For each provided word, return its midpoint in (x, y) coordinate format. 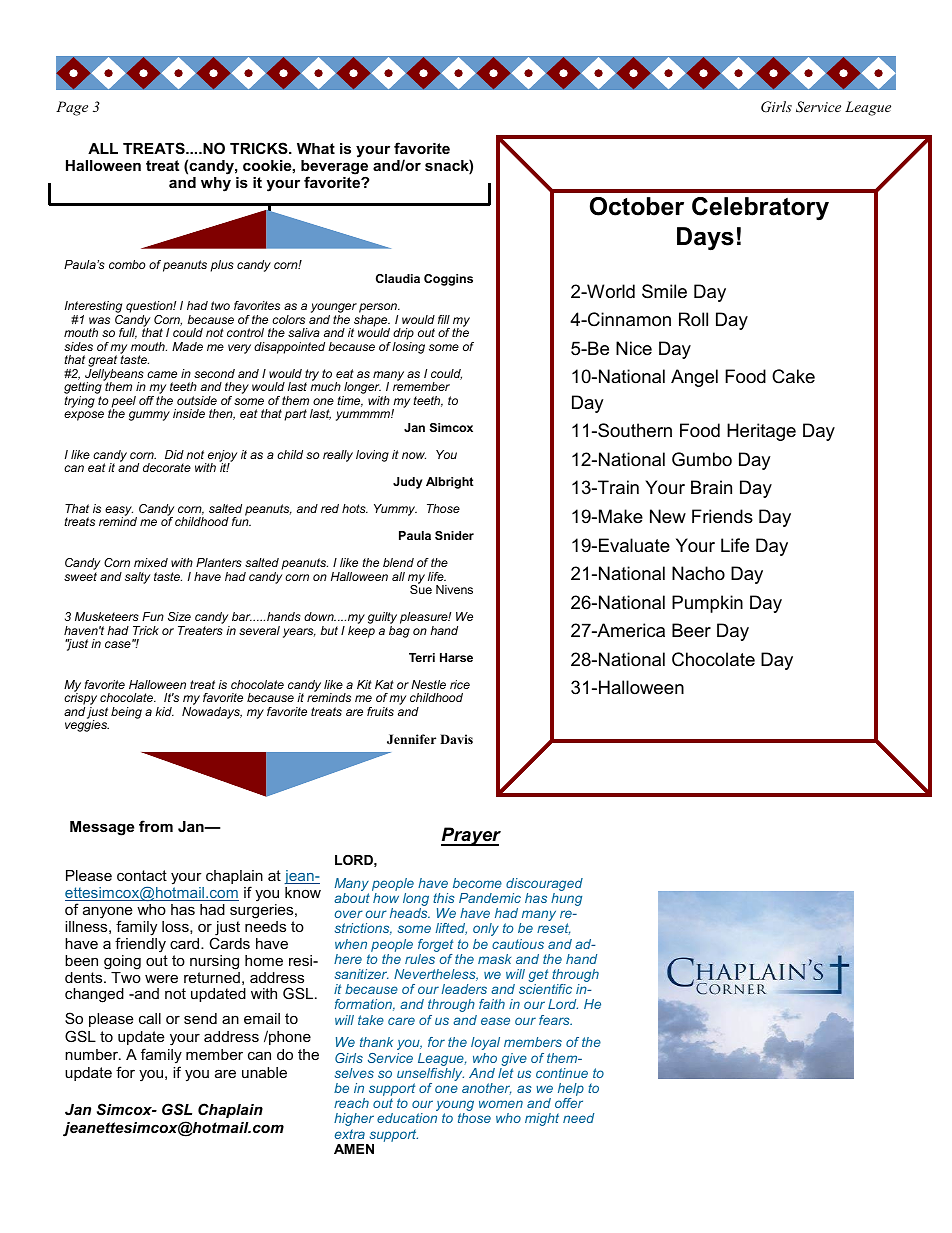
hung (566, 899)
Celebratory (760, 209)
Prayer (471, 836)
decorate (167, 467)
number (92, 1054)
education (407, 1118)
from (156, 826)
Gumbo (702, 459)
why (216, 184)
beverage (334, 168)
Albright (450, 483)
